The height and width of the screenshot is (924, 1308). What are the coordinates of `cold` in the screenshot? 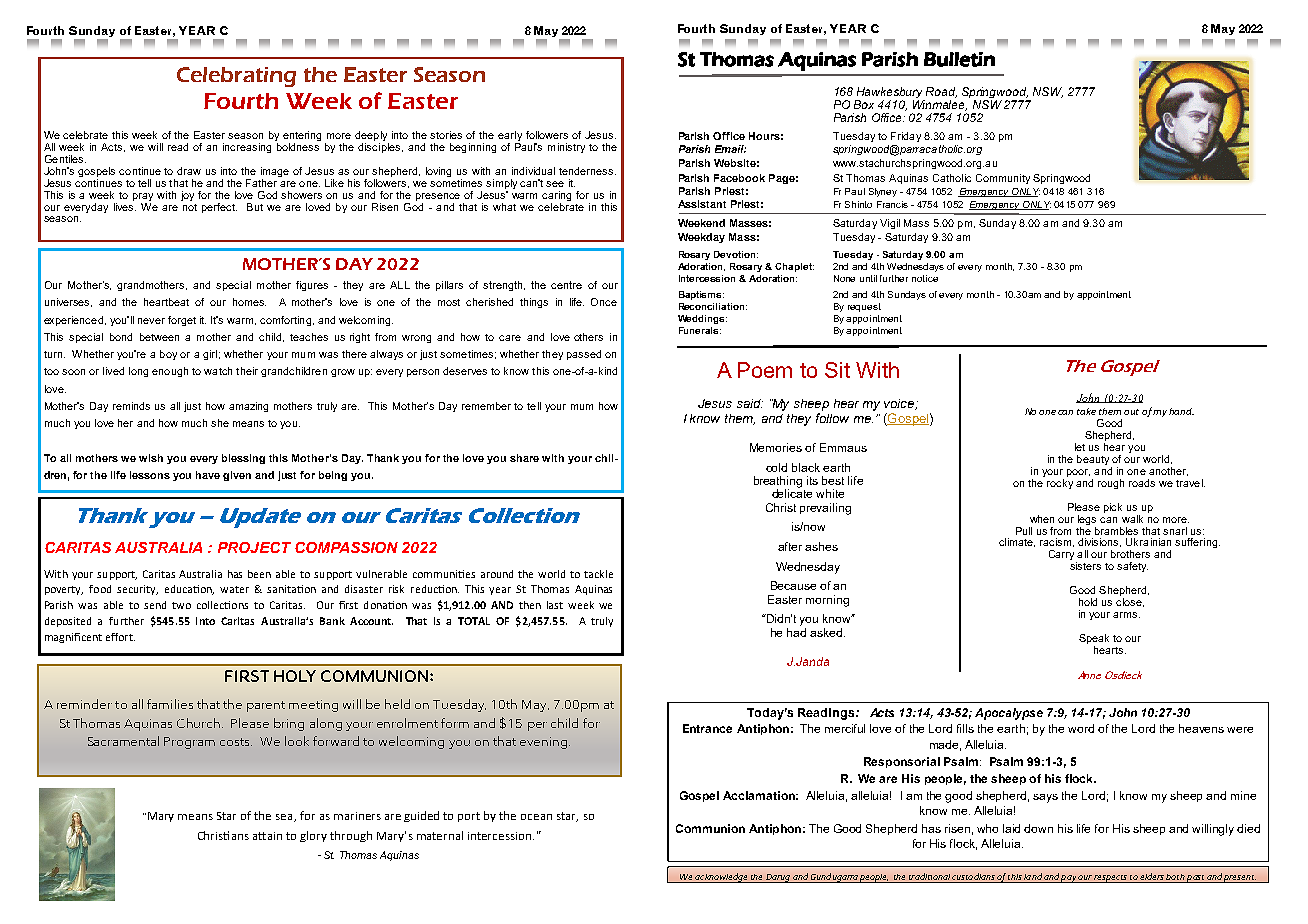 It's located at (776, 467).
